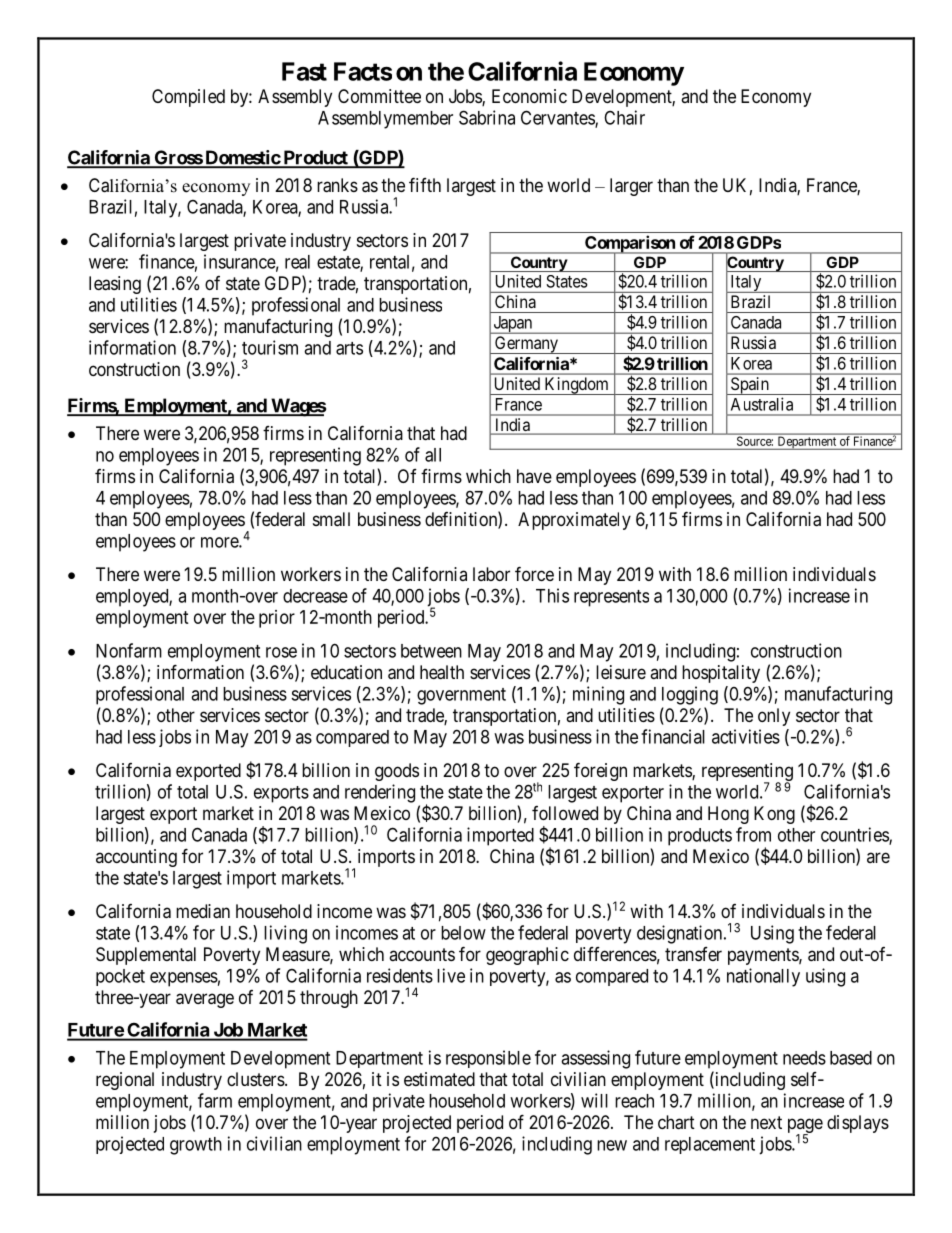  Describe the element at coordinates (188, 98) in the document. I see `Compiled` at that location.
